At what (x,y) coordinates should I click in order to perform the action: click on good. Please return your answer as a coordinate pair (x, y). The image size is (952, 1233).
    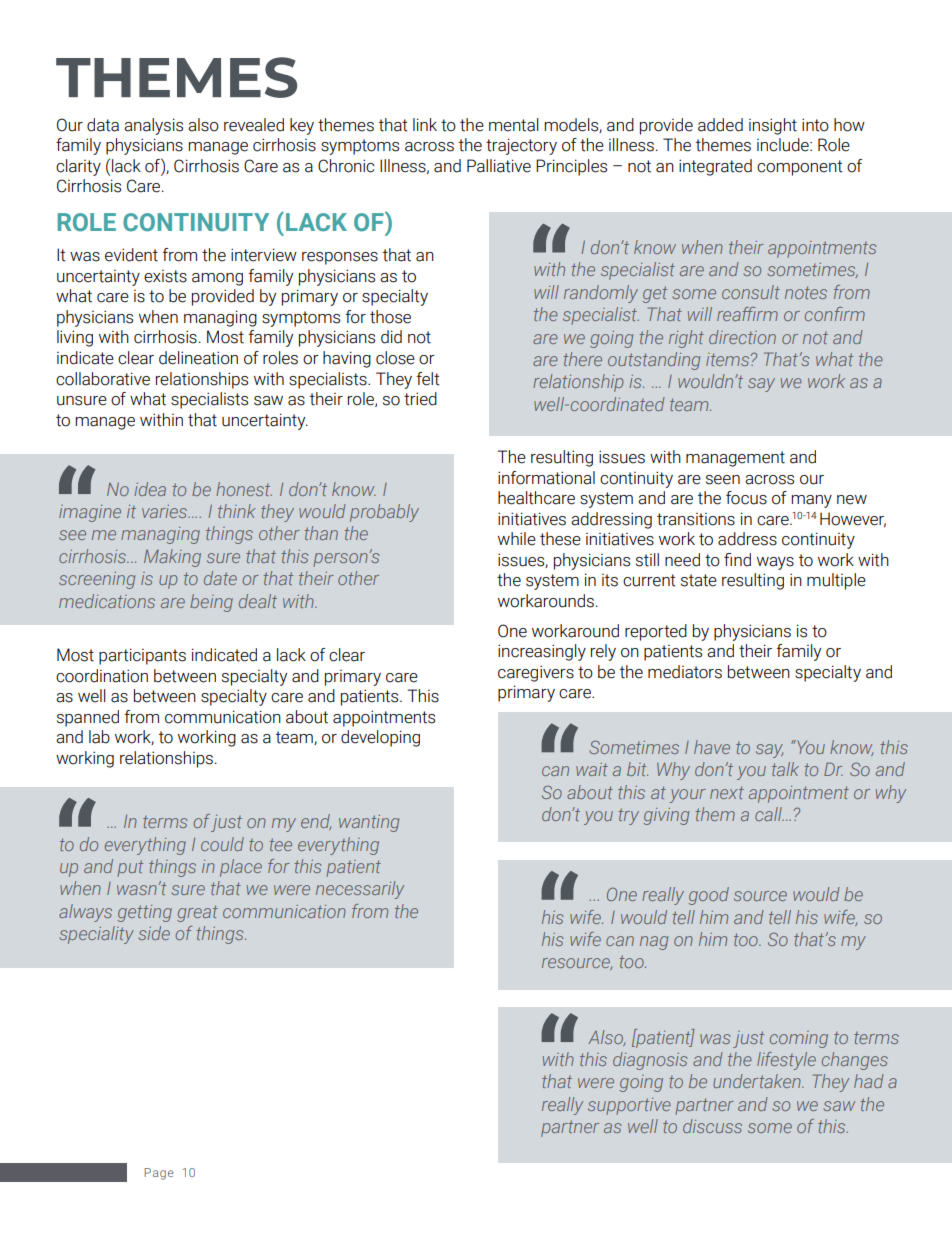
    Looking at the image, I should click on (709, 896).
